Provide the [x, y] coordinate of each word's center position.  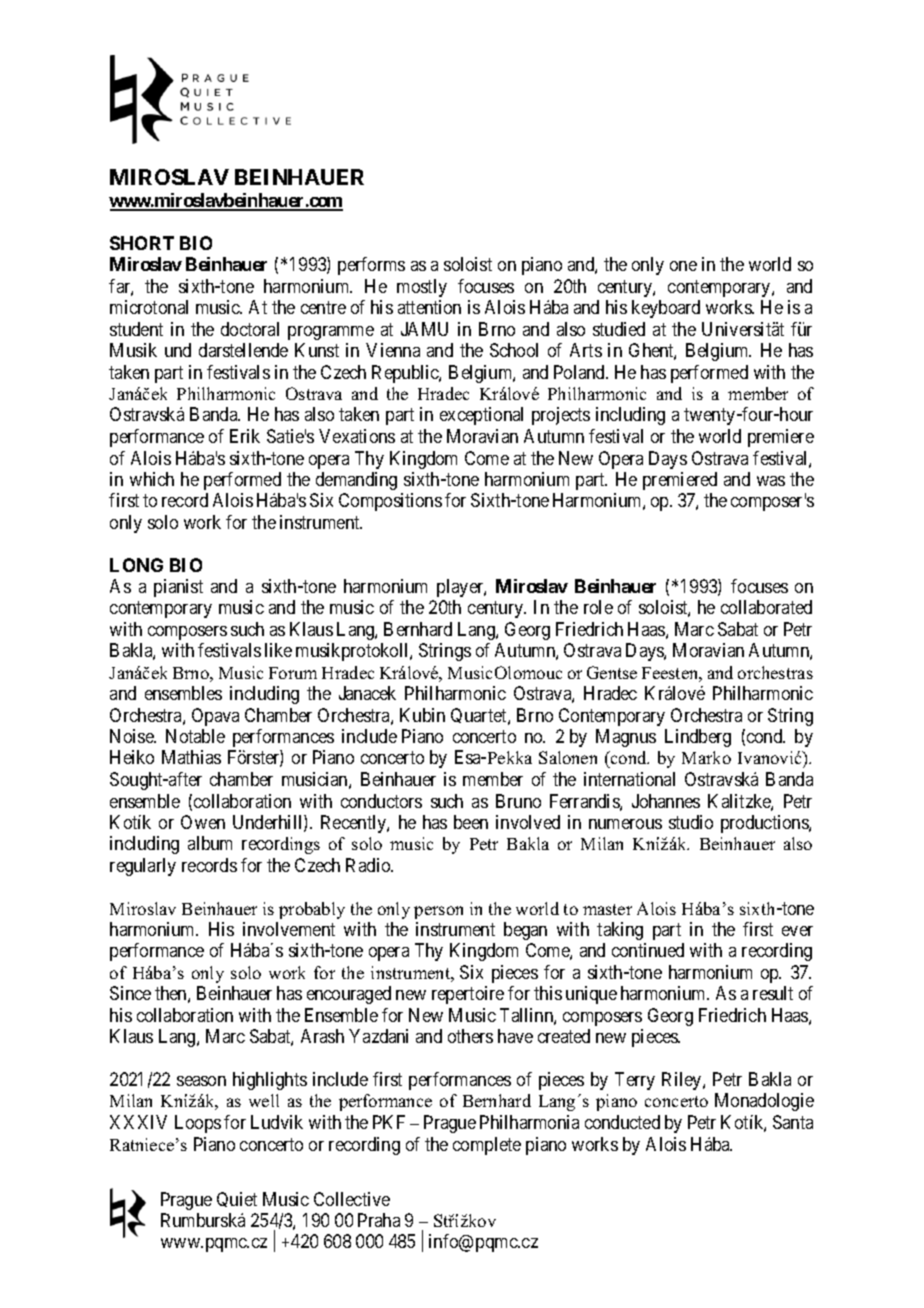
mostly [422, 288]
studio [691, 822]
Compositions [390, 502]
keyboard [666, 309]
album [210, 843]
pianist [178, 588]
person [438, 912]
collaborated [766, 607]
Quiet [237, 1199]
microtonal [149, 307]
